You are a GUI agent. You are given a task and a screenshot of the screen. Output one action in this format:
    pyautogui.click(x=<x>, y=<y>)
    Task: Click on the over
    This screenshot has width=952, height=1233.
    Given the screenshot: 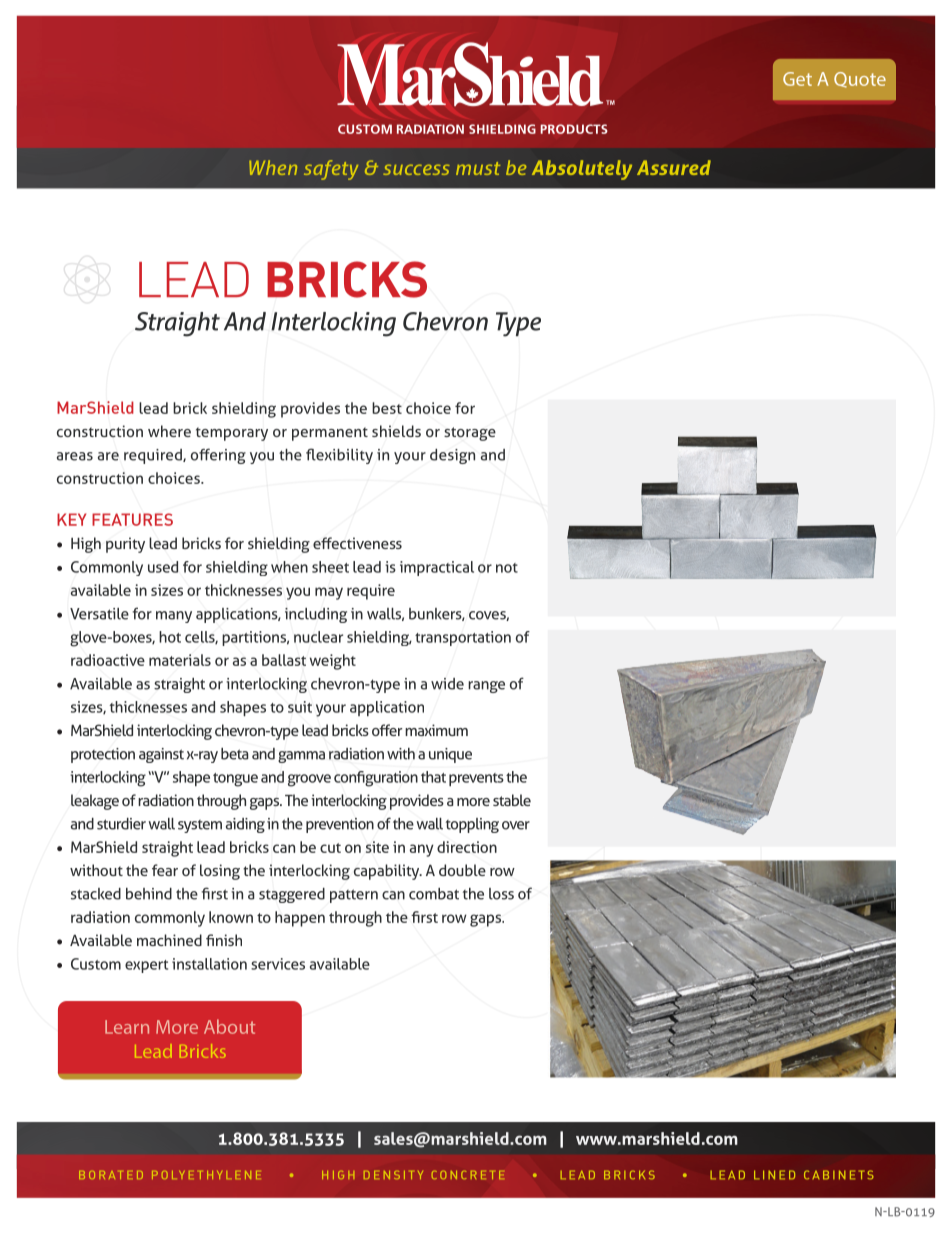 What is the action you would take?
    pyautogui.click(x=516, y=825)
